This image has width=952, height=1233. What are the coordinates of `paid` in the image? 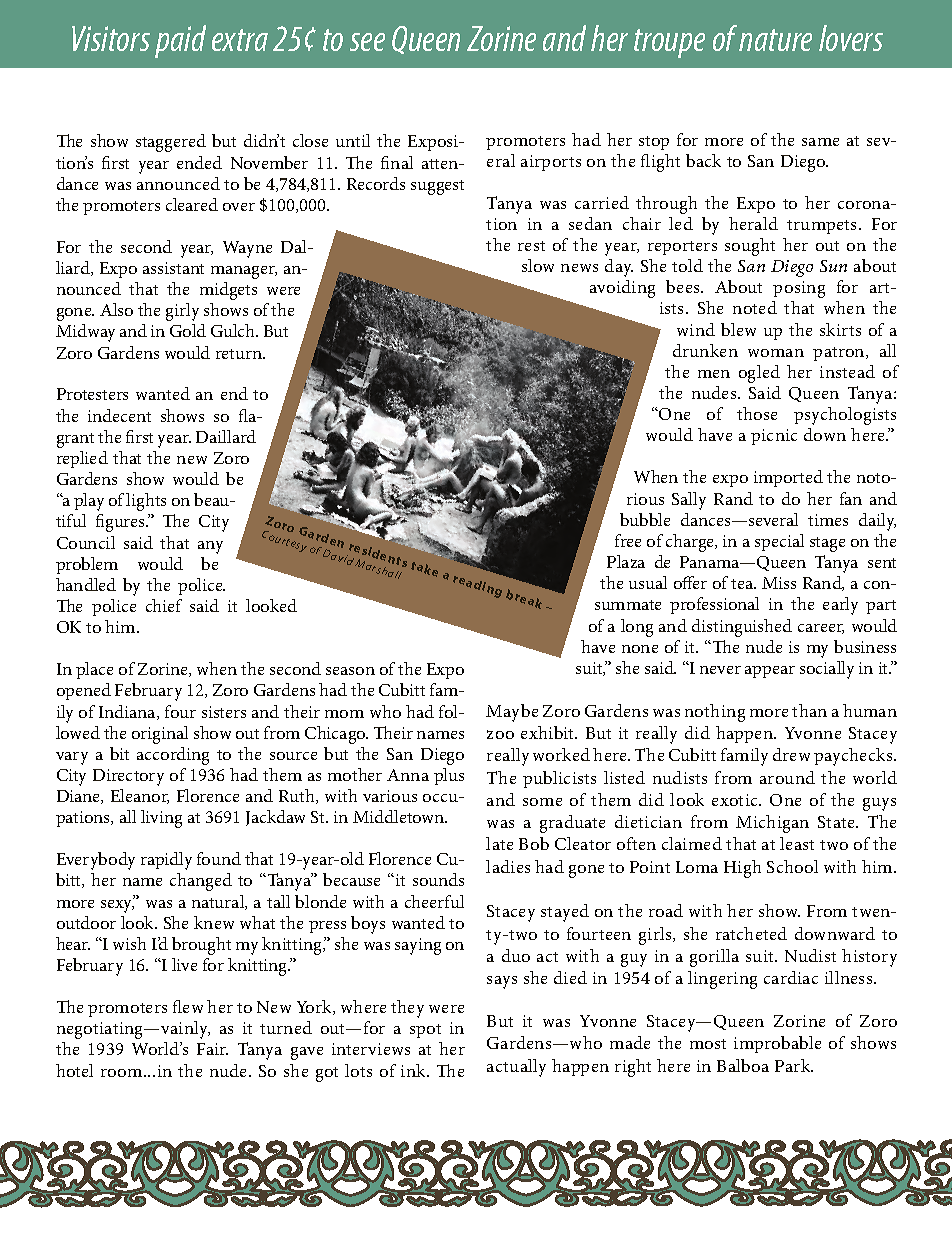 It's located at (180, 41).
